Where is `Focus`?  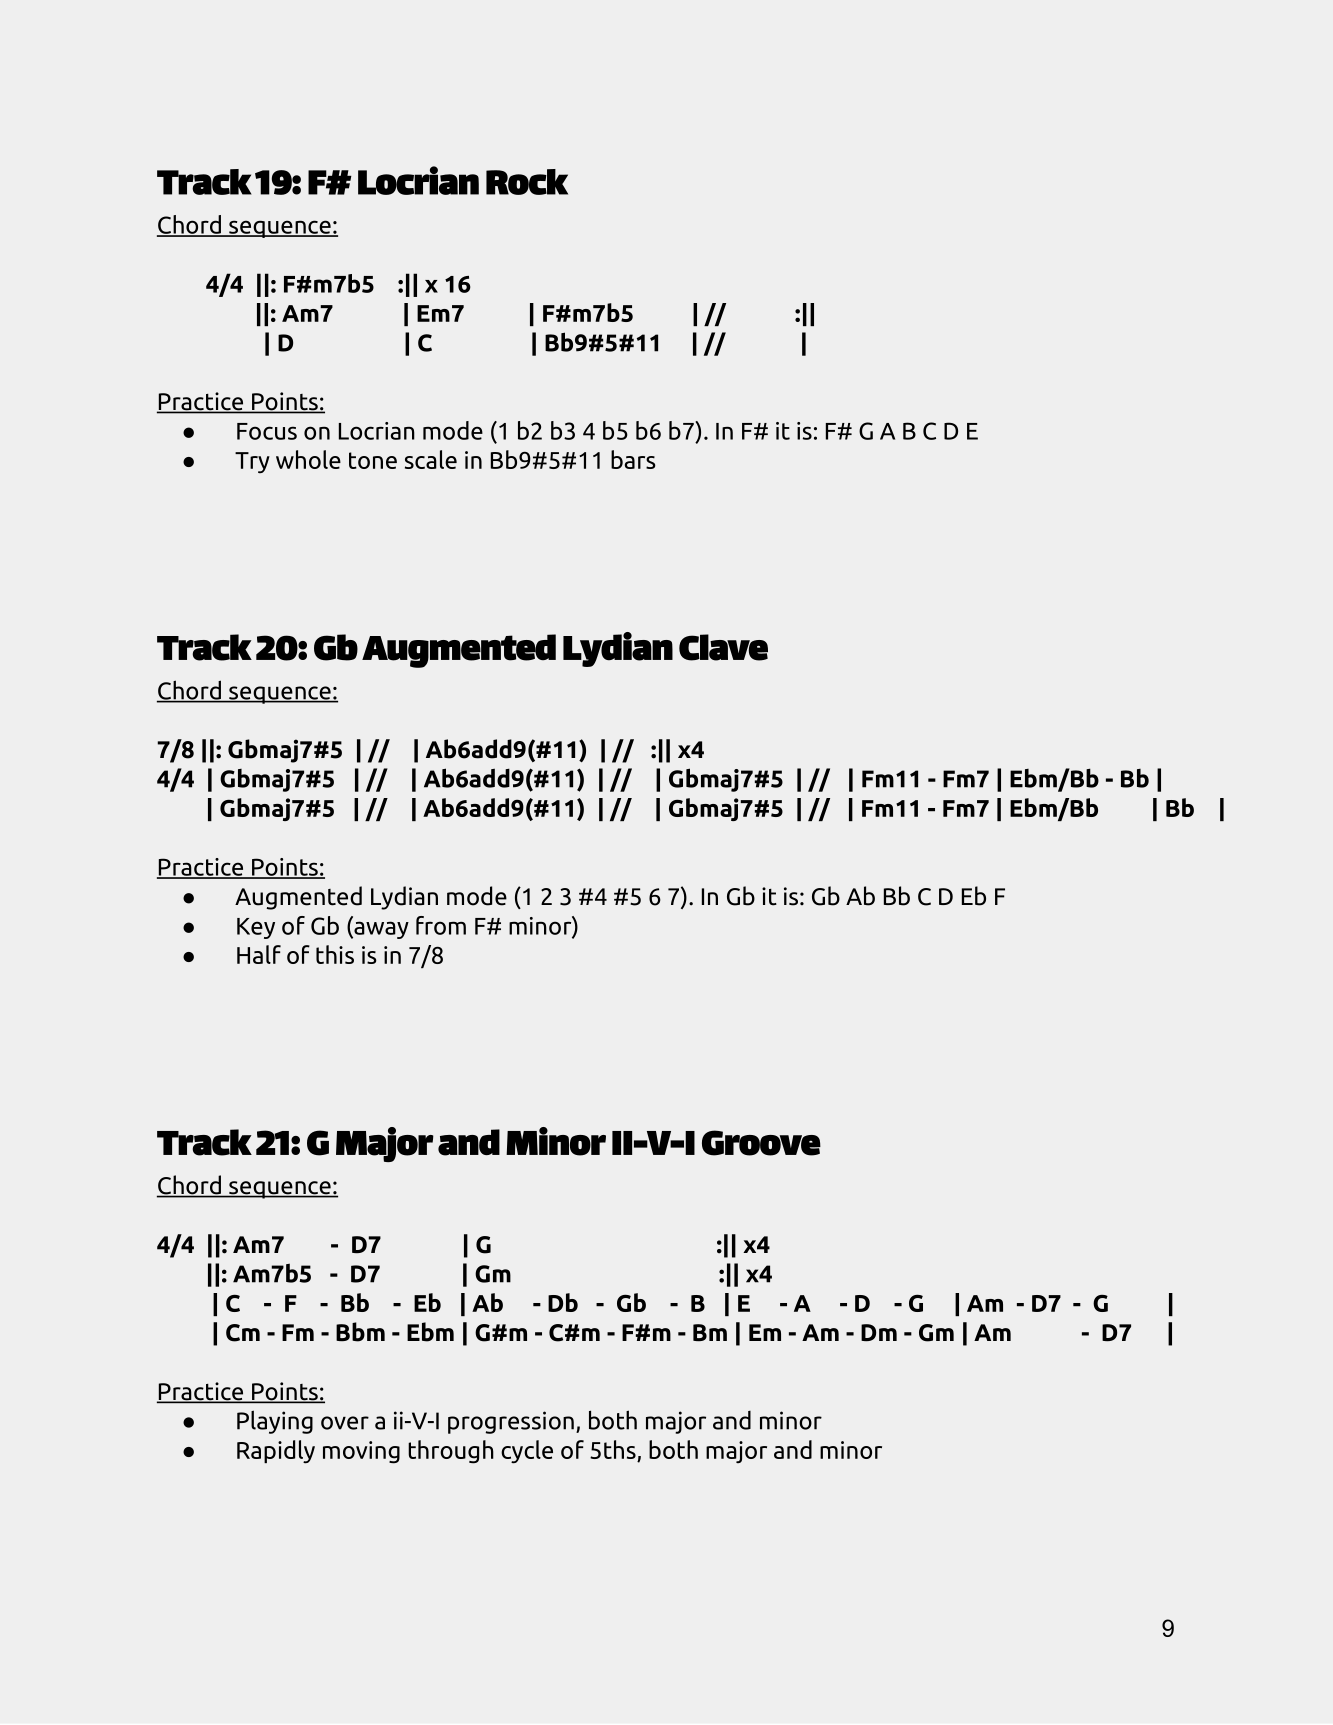 Focus is located at coordinates (267, 431).
